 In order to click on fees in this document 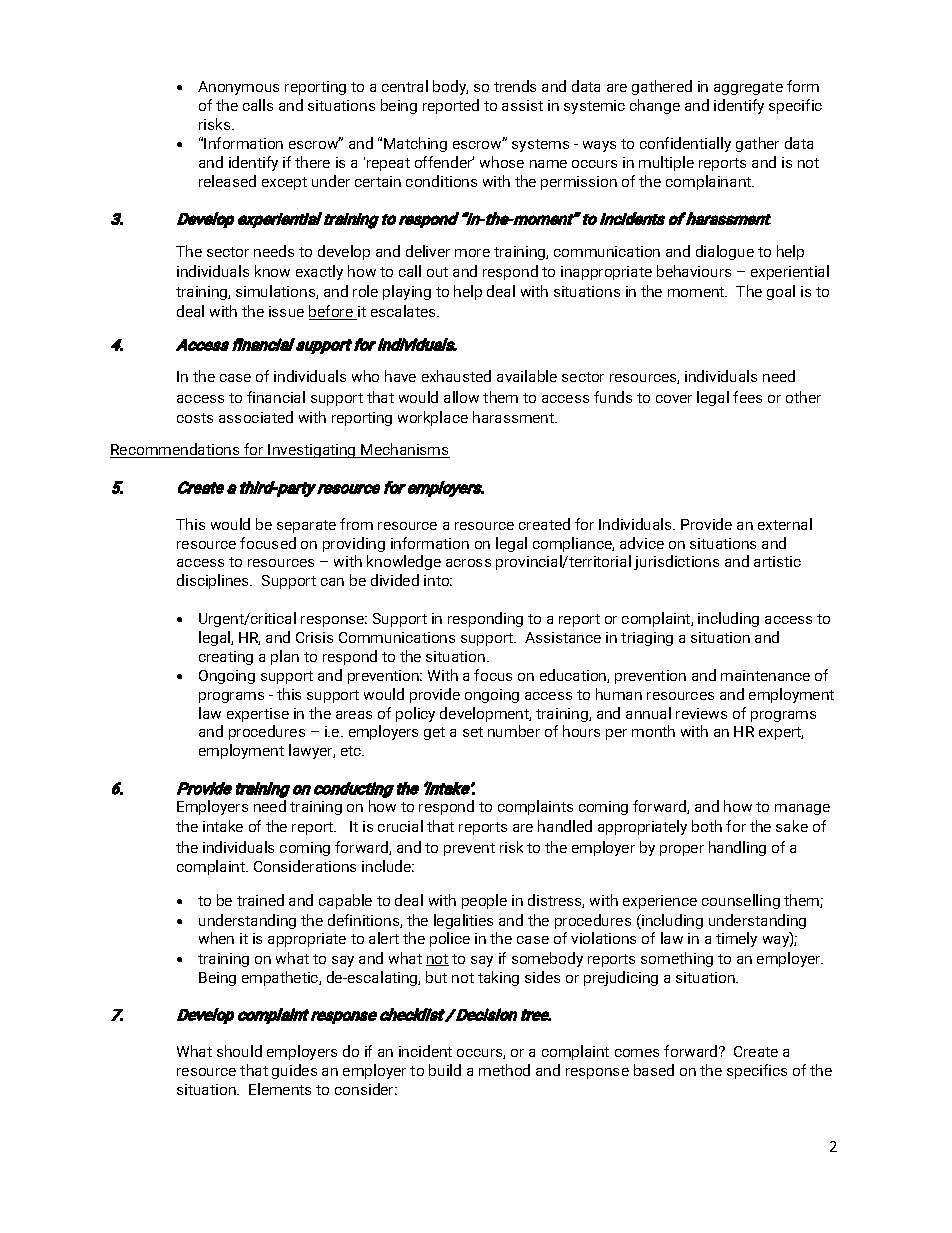, I will do `click(747, 397)`.
